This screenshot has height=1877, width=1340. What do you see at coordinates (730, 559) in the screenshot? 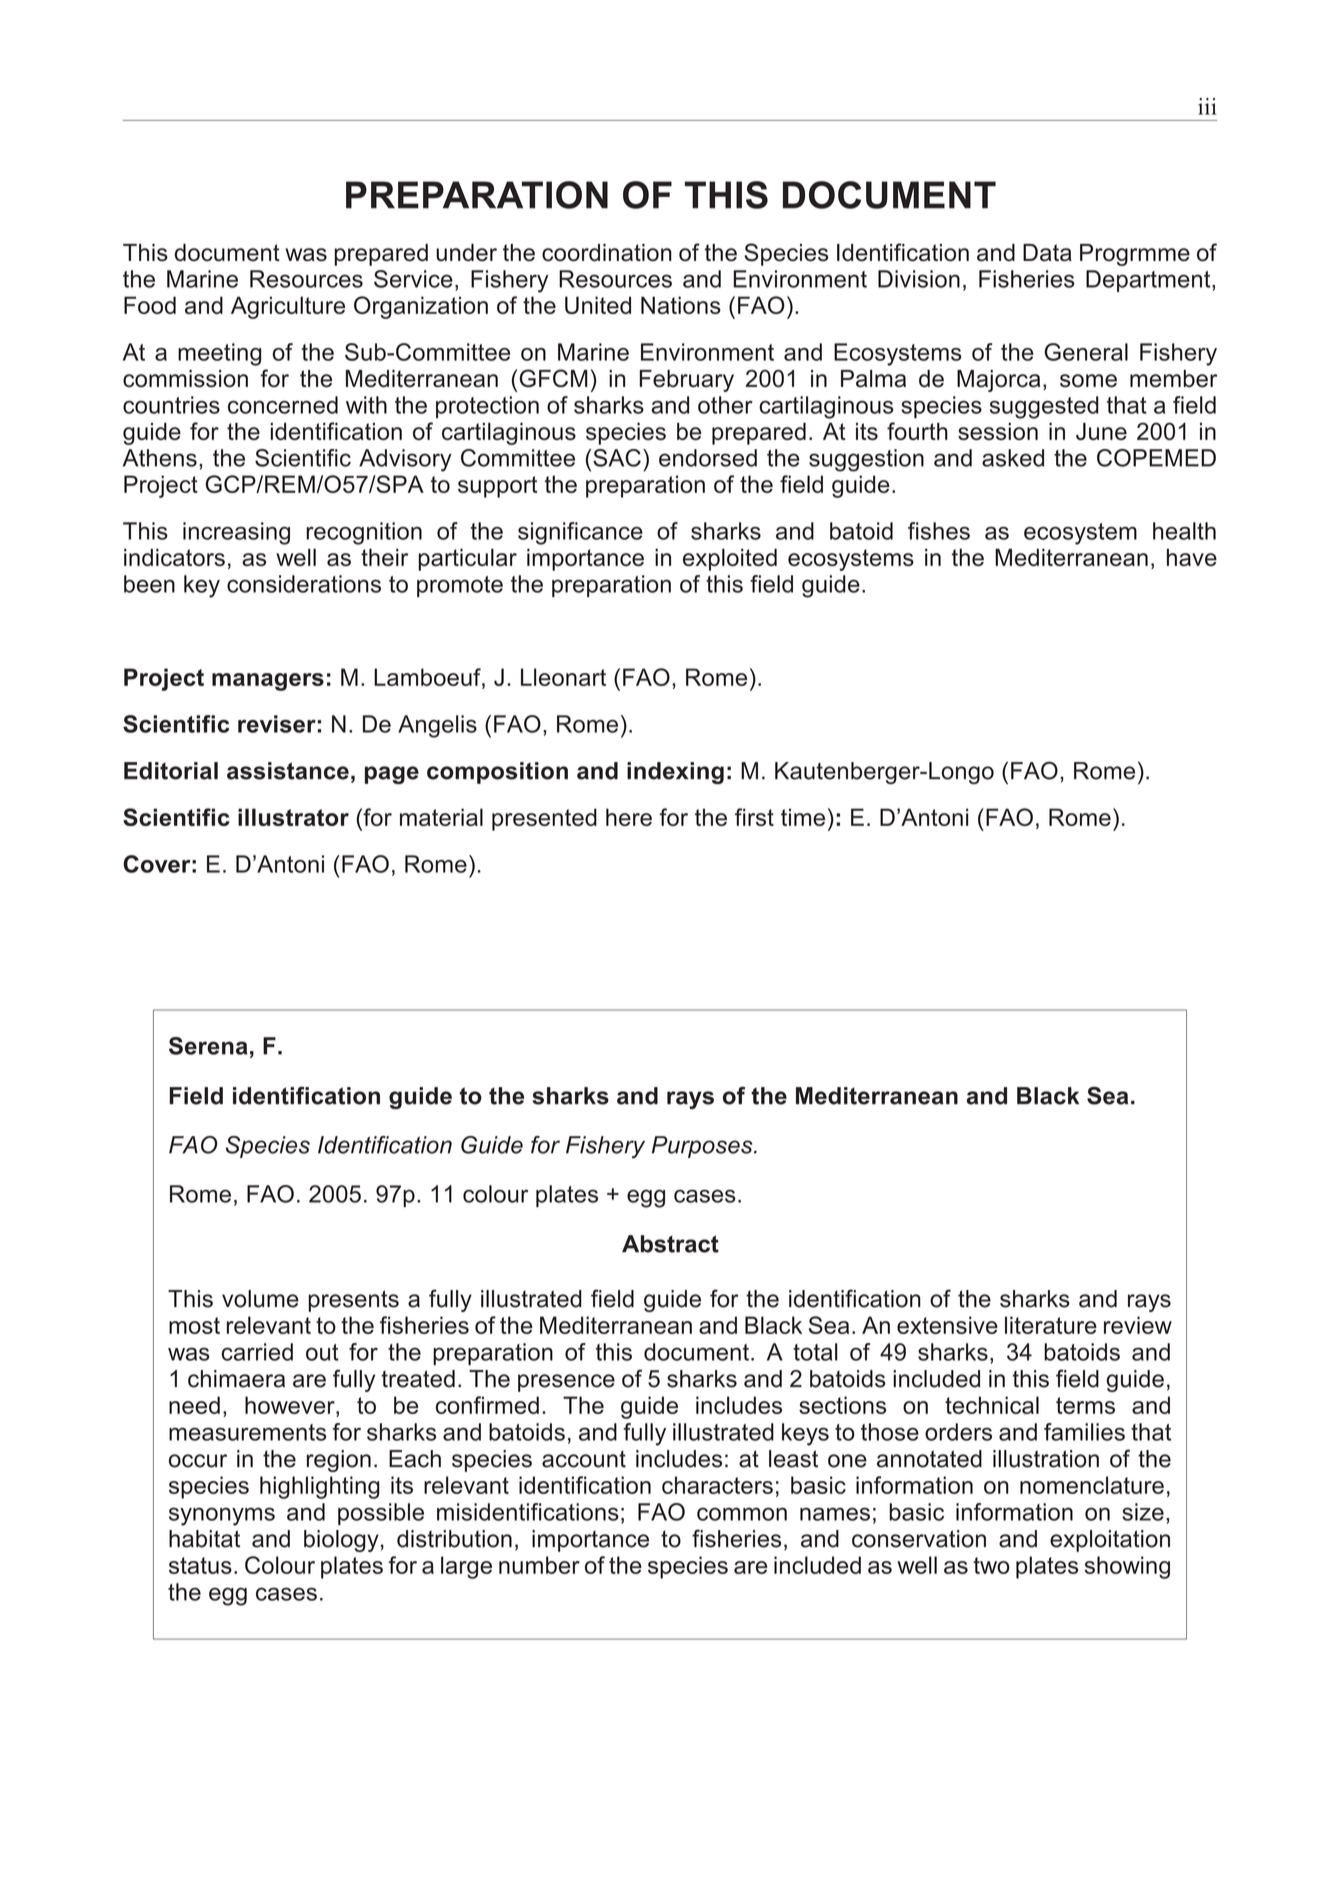
I see `exploited` at bounding box center [730, 559].
